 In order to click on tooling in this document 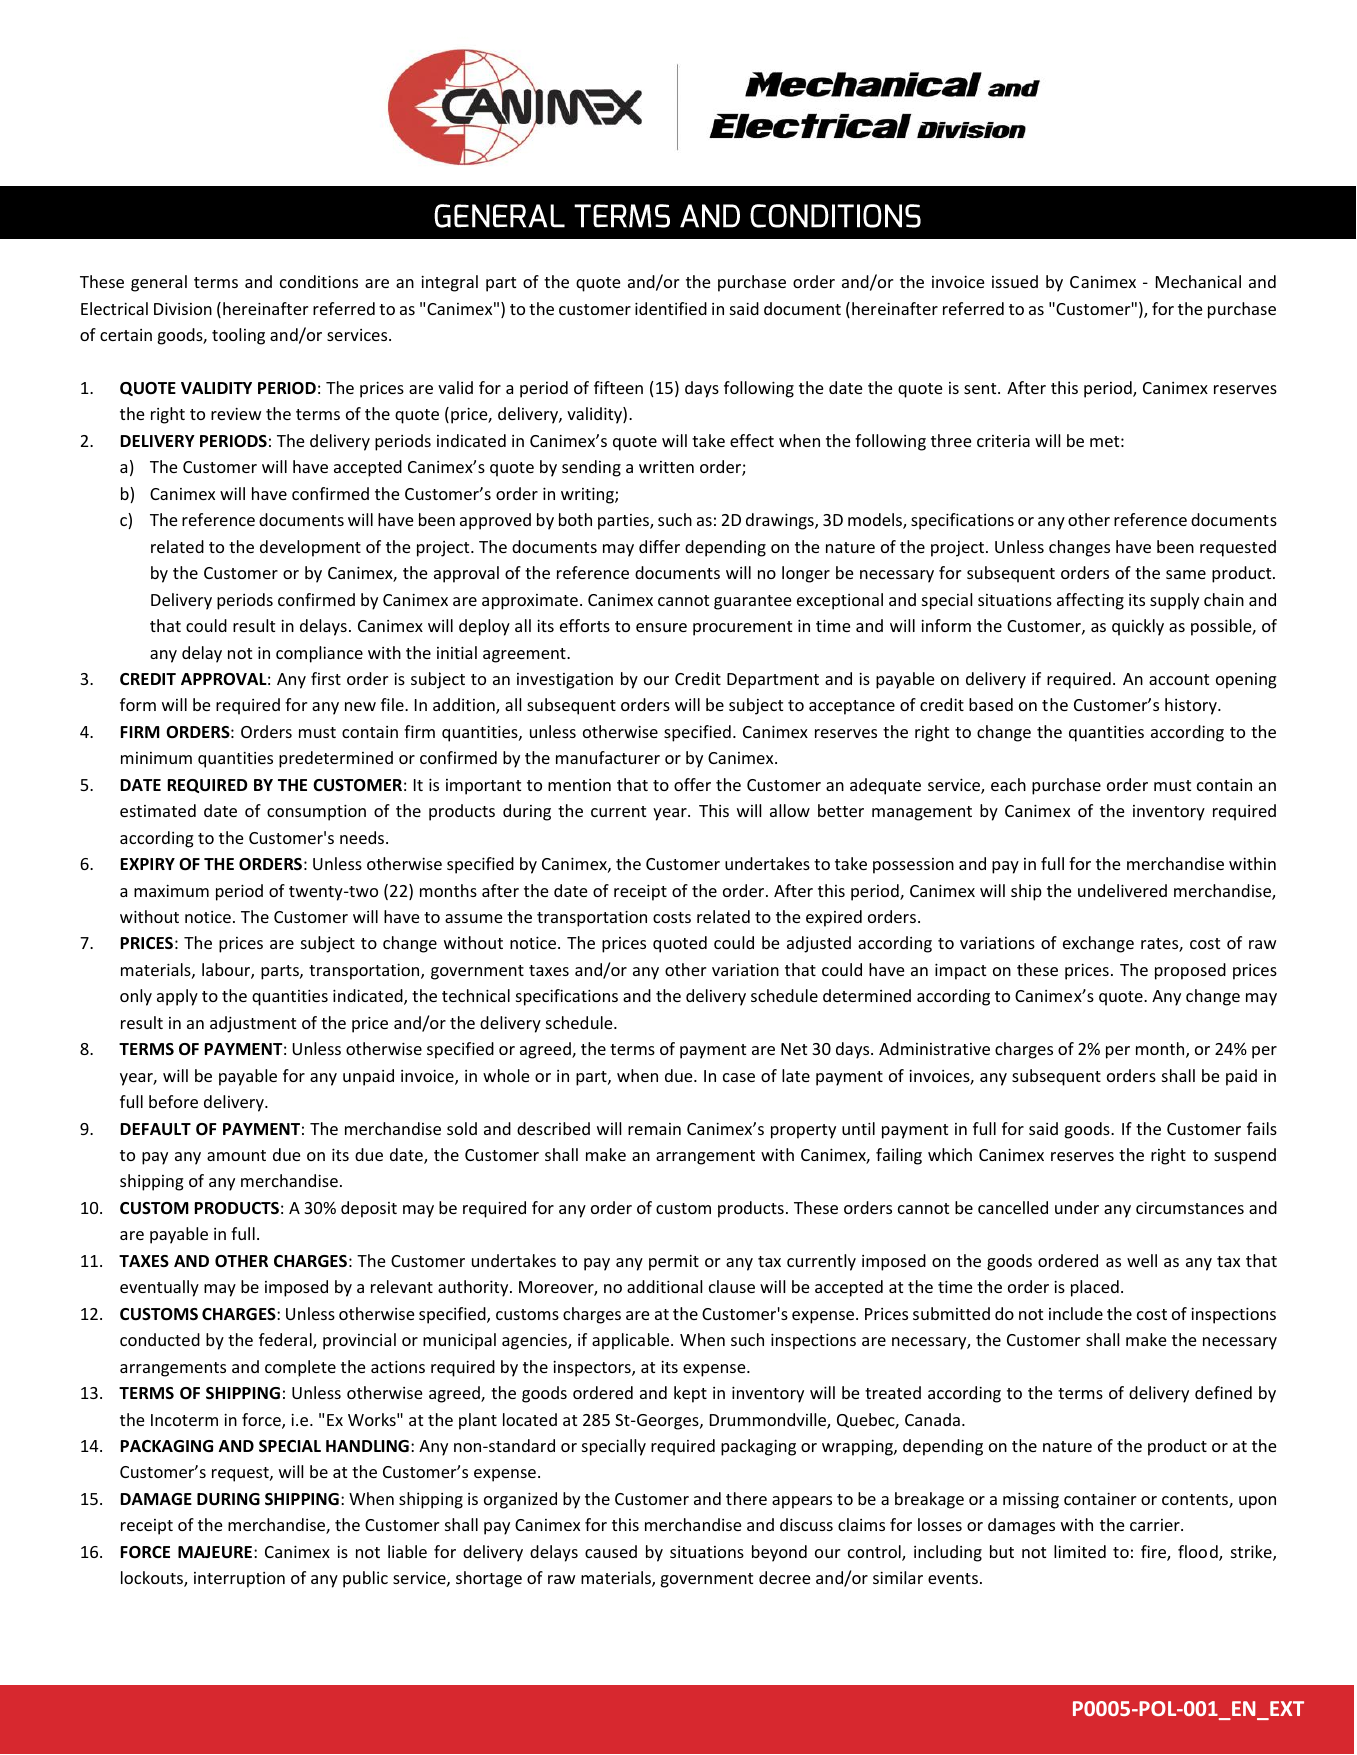, I will do `click(238, 336)`.
